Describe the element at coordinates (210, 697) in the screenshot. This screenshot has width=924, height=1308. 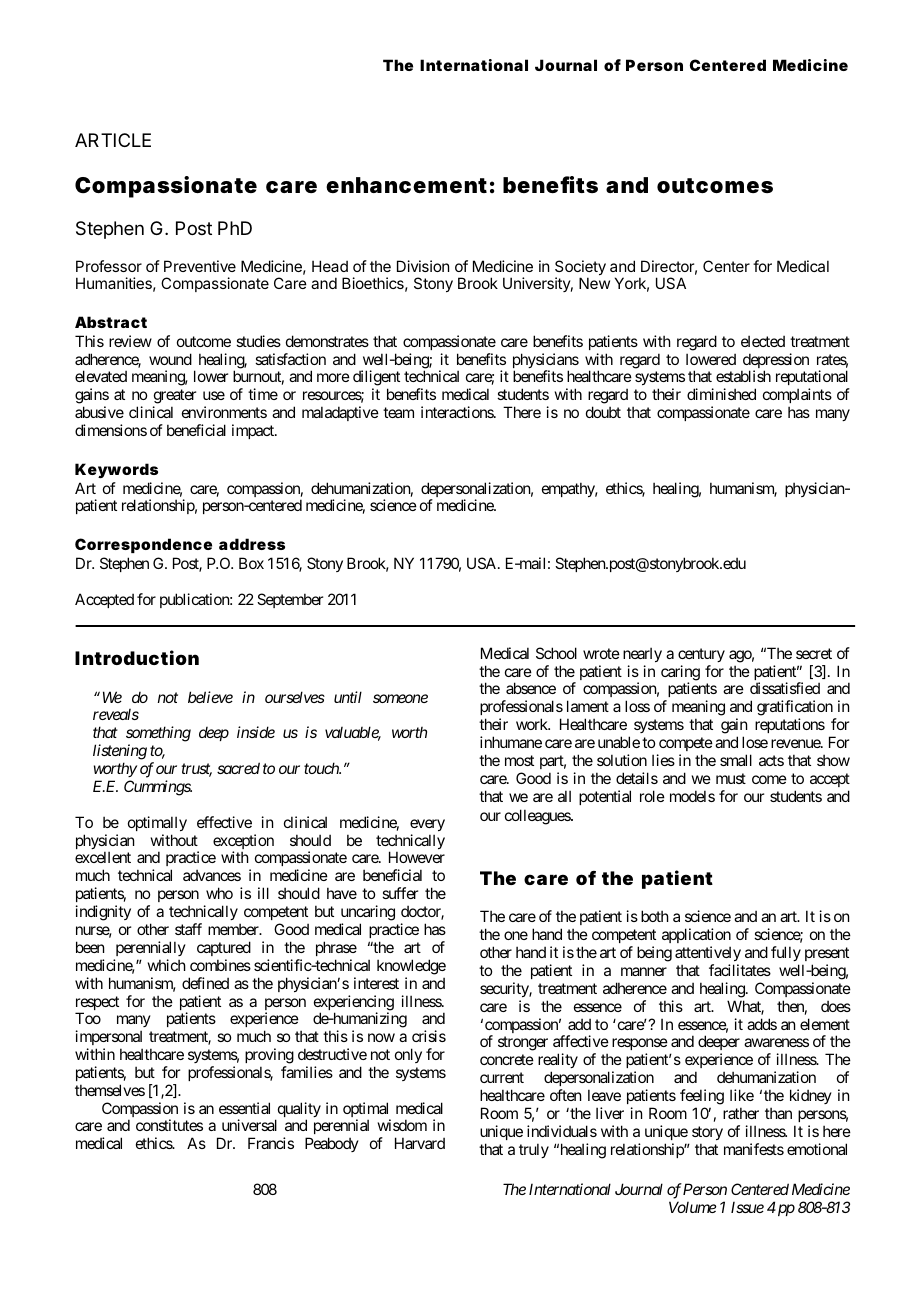
I see `believe` at that location.
